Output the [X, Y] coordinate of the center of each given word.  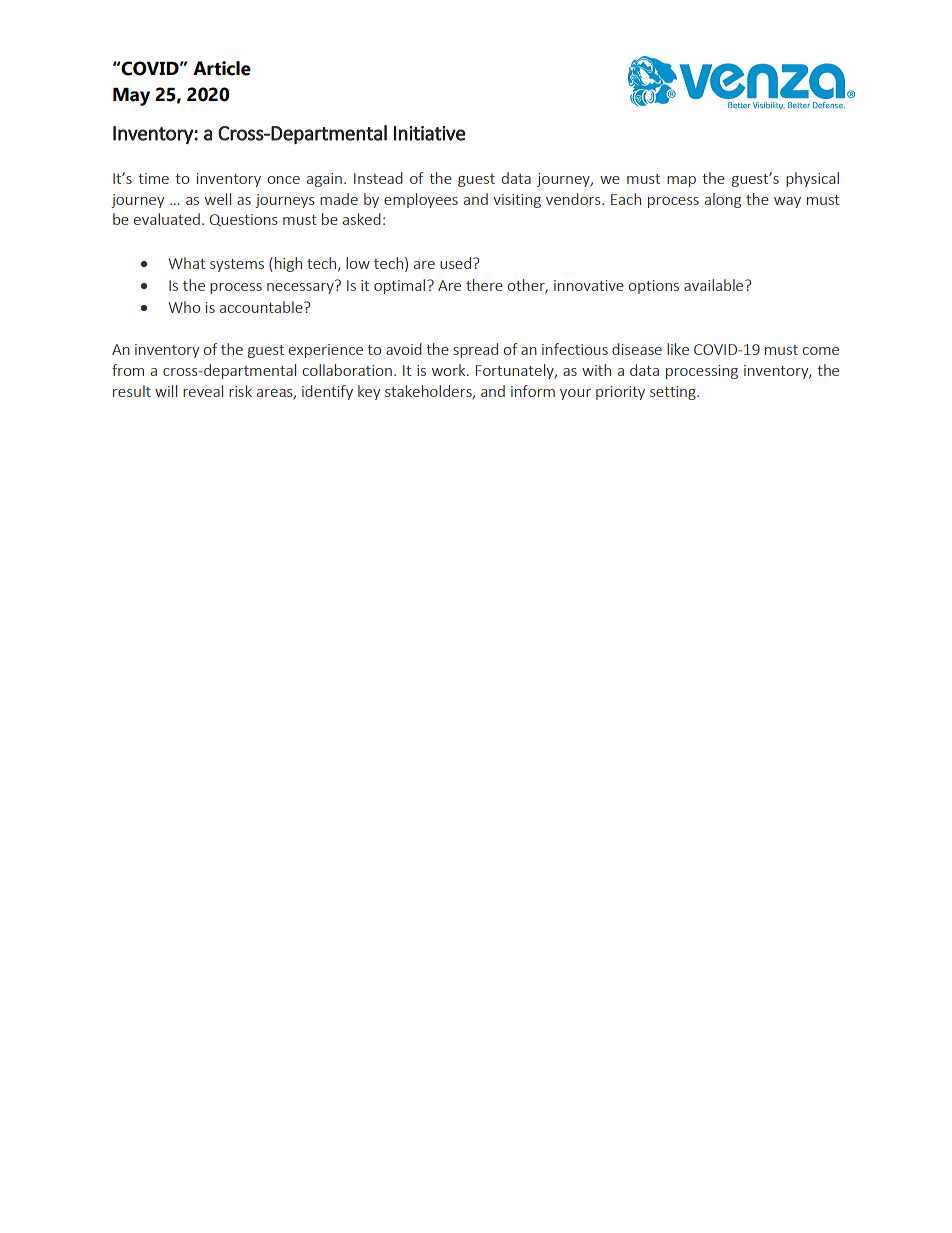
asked [362, 219]
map [681, 181]
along [723, 200]
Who [184, 307]
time [153, 178]
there [484, 285]
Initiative [430, 133]
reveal [203, 391]
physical [812, 179]
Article [222, 68]
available [715, 285]
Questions [244, 220]
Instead [378, 178]
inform [533, 391]
